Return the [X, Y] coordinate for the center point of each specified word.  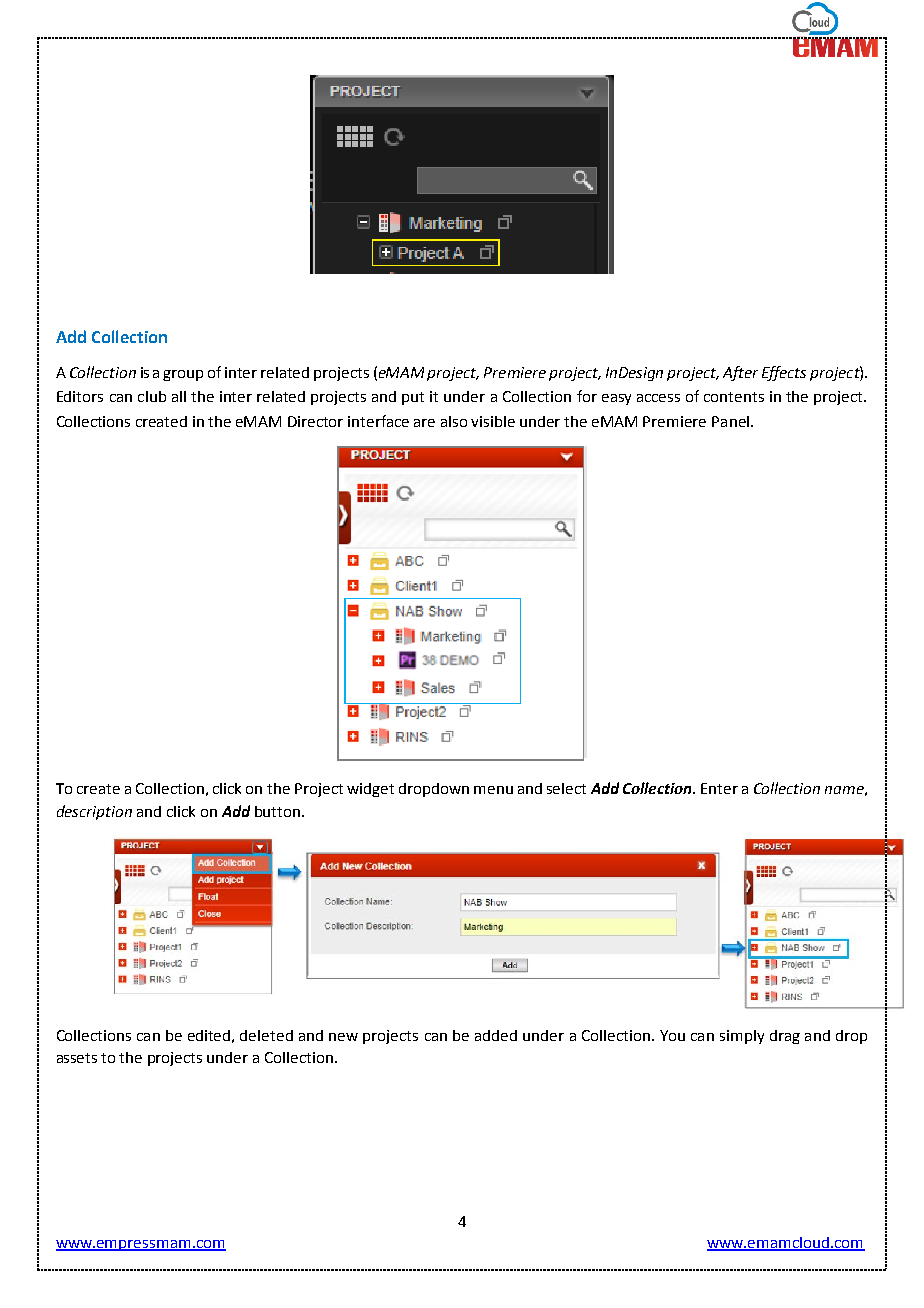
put [413, 398]
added [496, 1035]
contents [734, 397]
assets [77, 1058]
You [672, 1035]
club [152, 396]
